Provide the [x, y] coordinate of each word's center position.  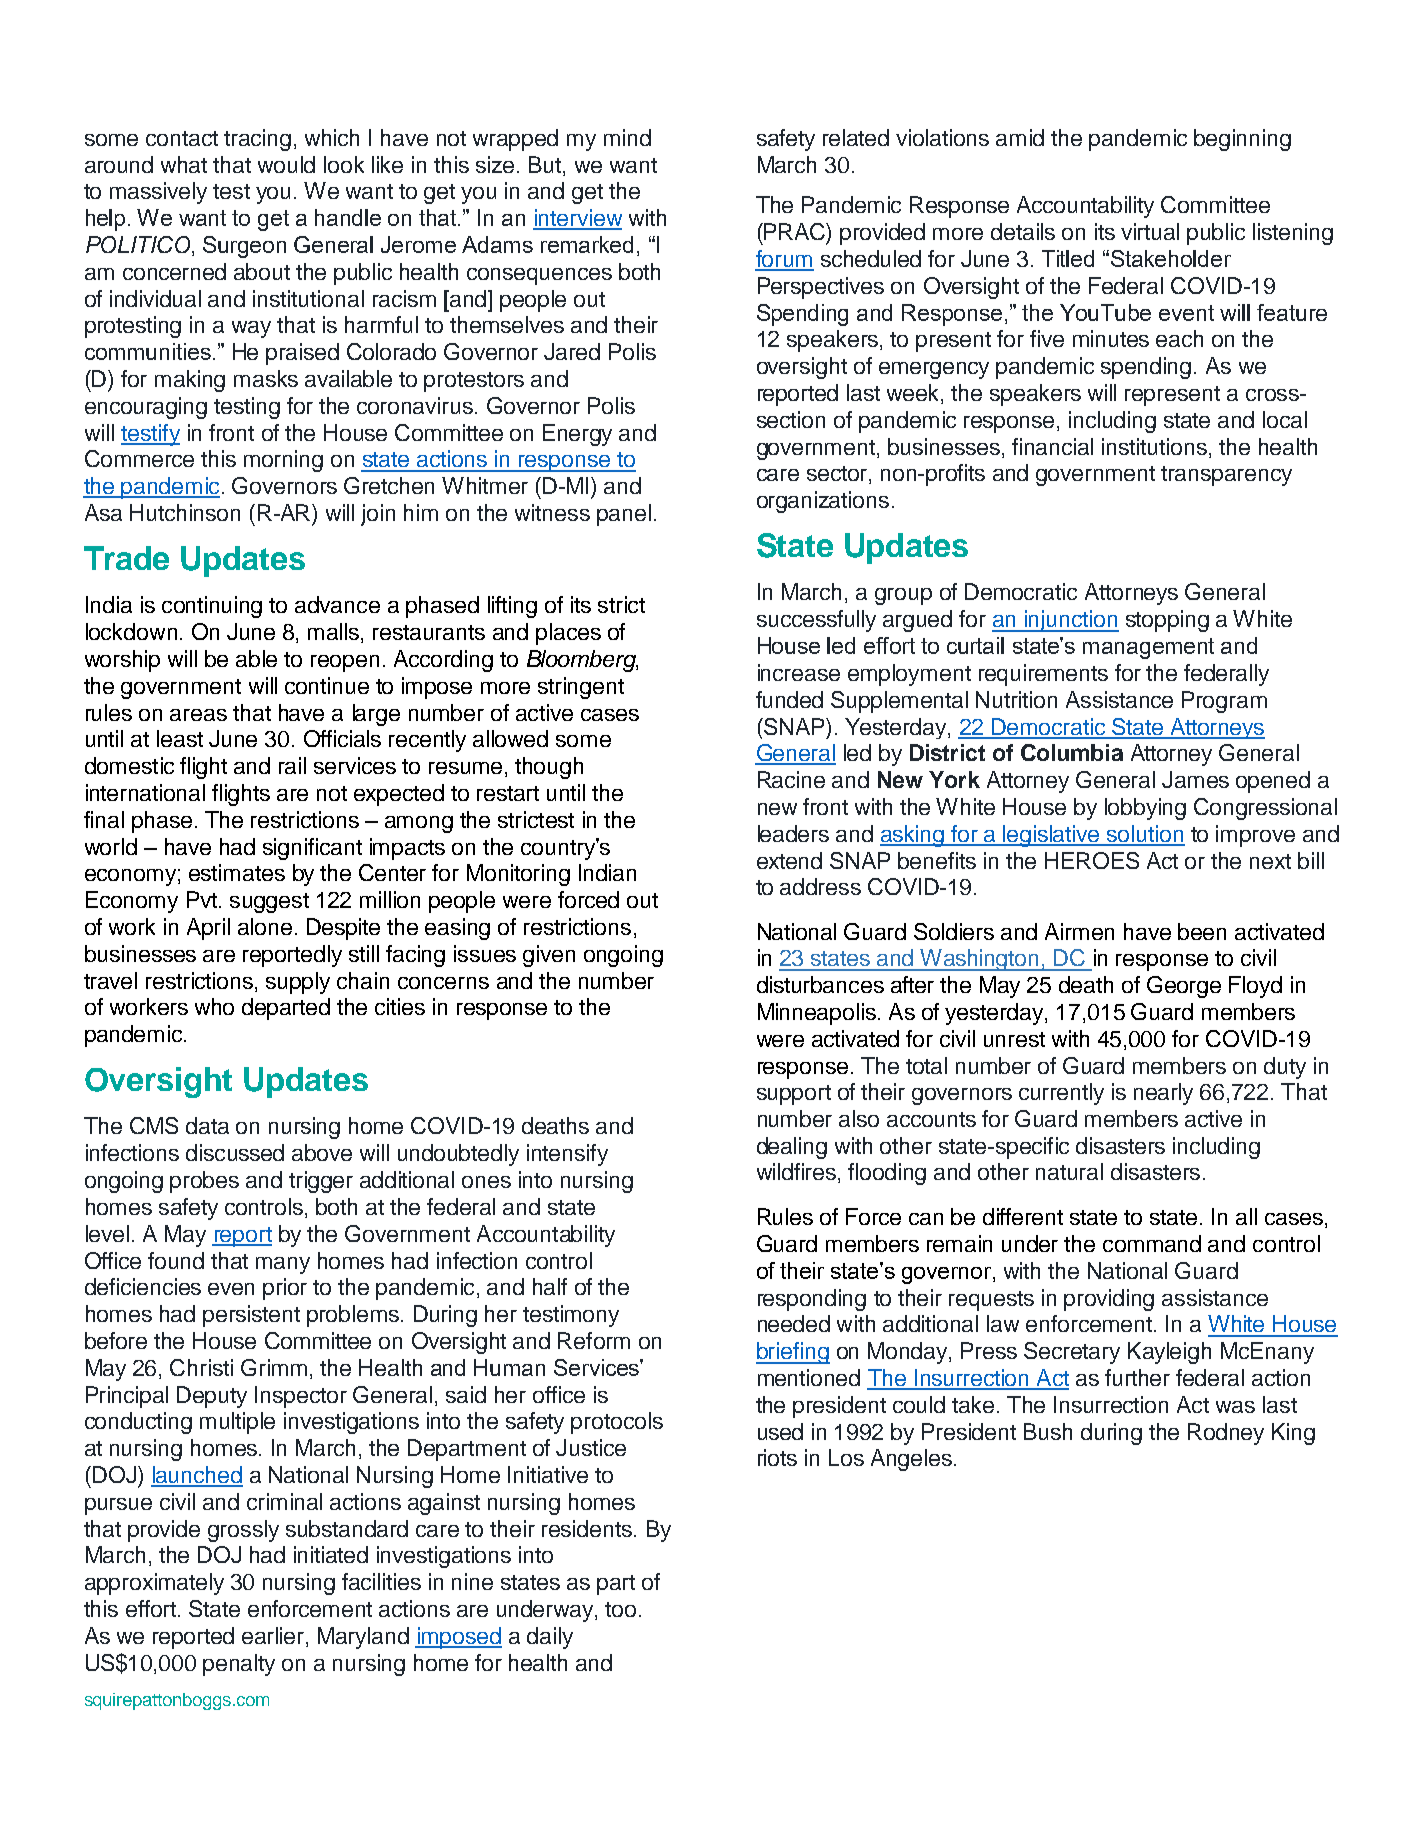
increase [799, 672]
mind [627, 137]
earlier [274, 1637]
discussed [235, 1152]
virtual [1150, 231]
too [620, 1609]
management [1148, 648]
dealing [792, 1148]
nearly [1163, 1094]
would [286, 164]
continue [327, 685]
